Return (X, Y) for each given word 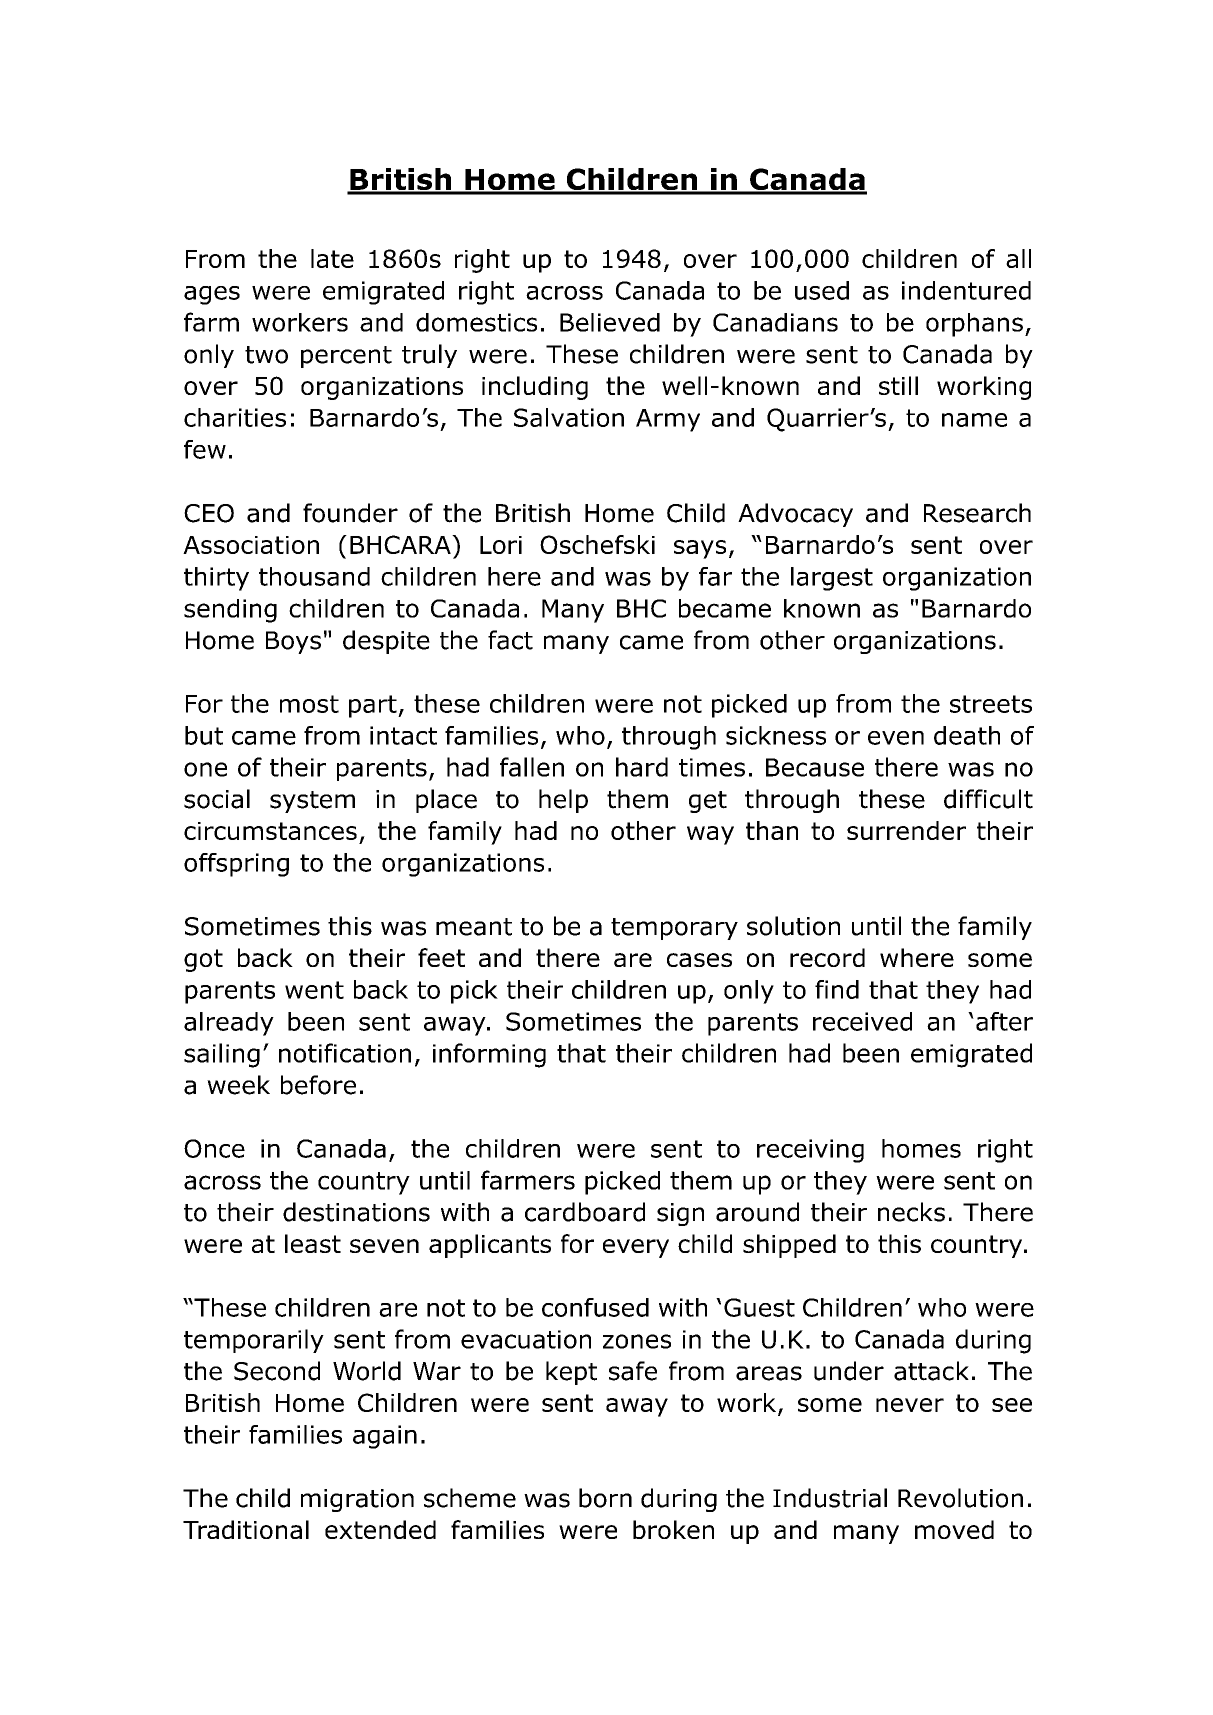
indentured (966, 290)
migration (357, 1500)
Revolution (960, 1498)
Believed (610, 322)
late (332, 258)
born (605, 1498)
